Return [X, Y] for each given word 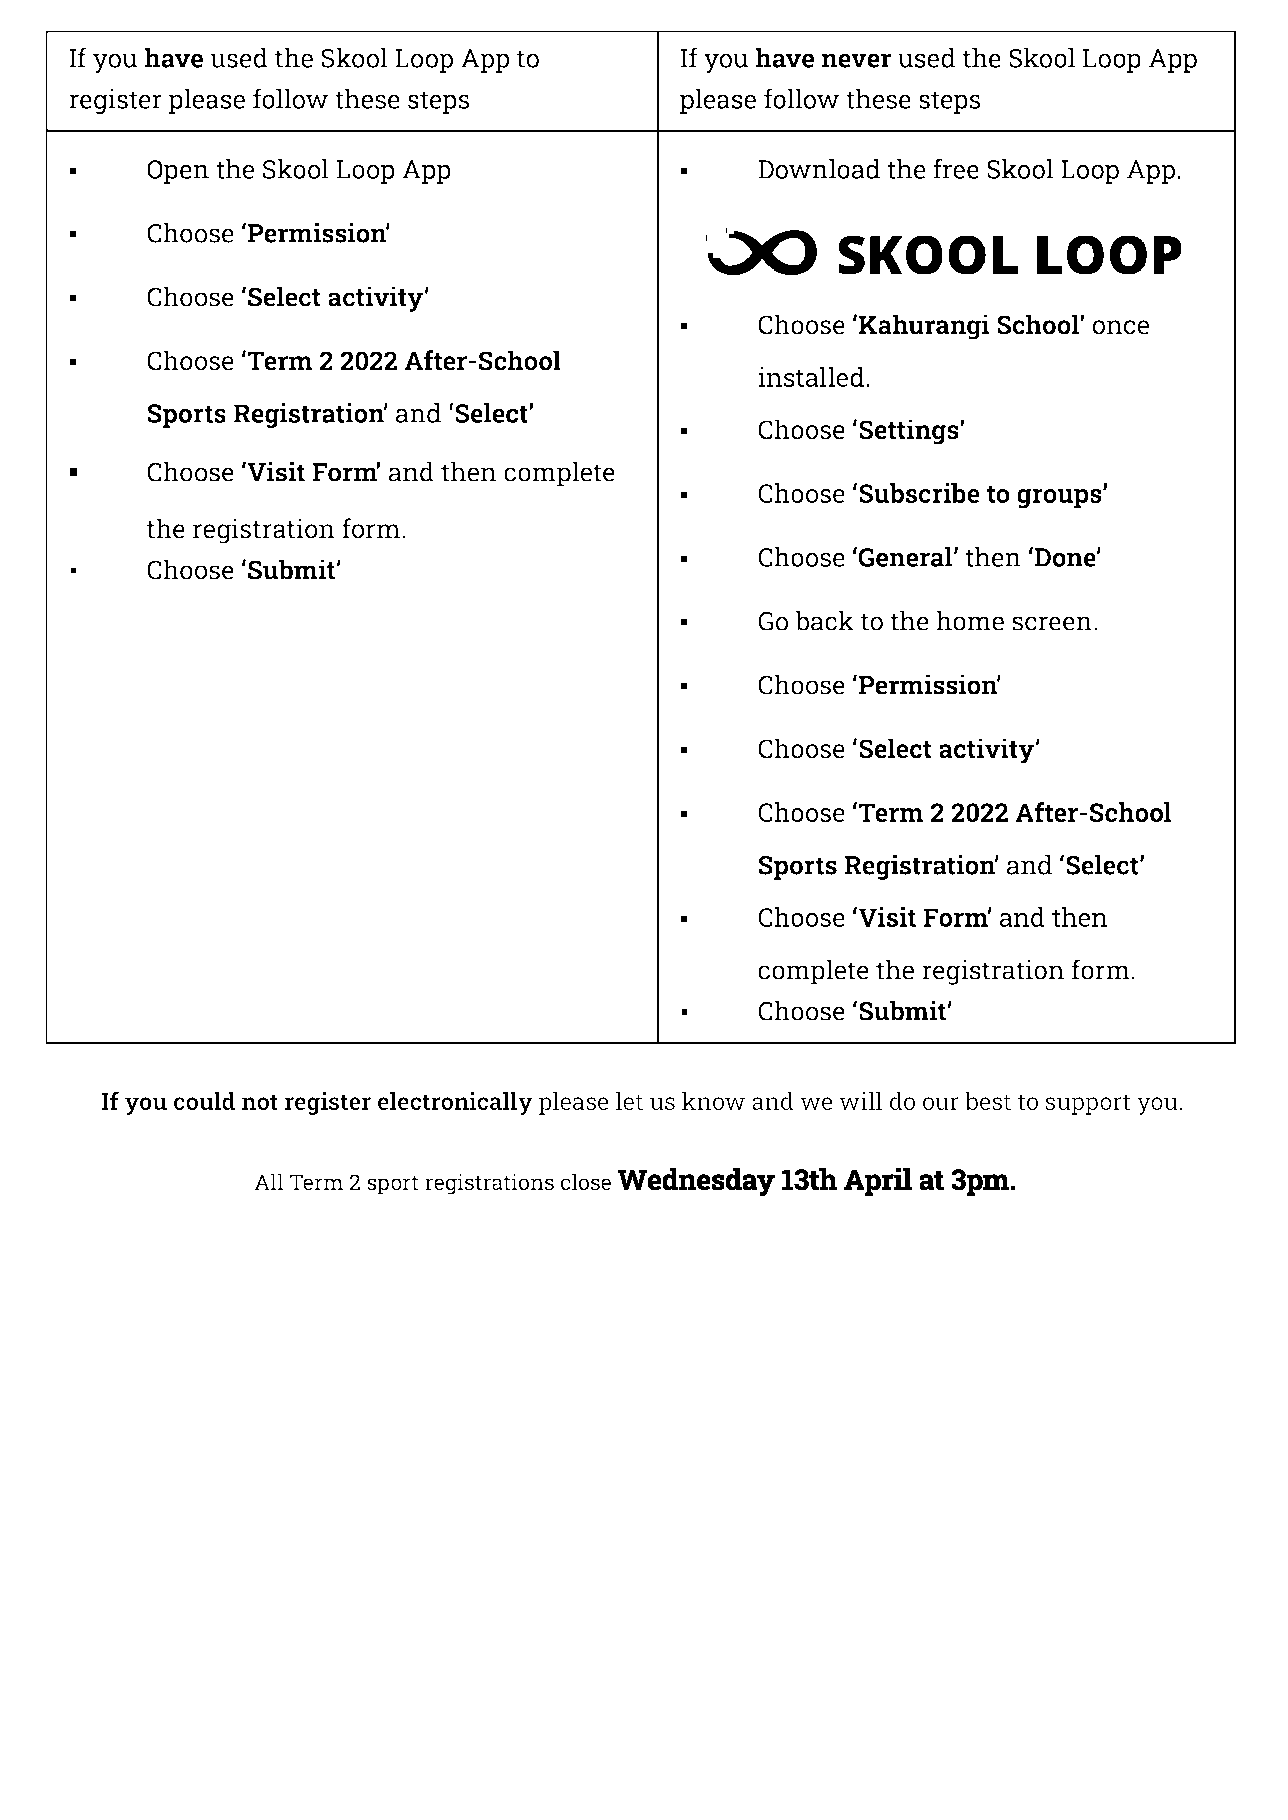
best [988, 1101]
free [956, 168]
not [260, 1102]
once [1120, 327]
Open [178, 172]
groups [1060, 498]
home [970, 620]
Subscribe [919, 493]
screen [1052, 623]
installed [812, 377]
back [824, 620]
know [713, 1101]
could [204, 1101]
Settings [910, 432]
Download [819, 169]
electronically [455, 1103]
